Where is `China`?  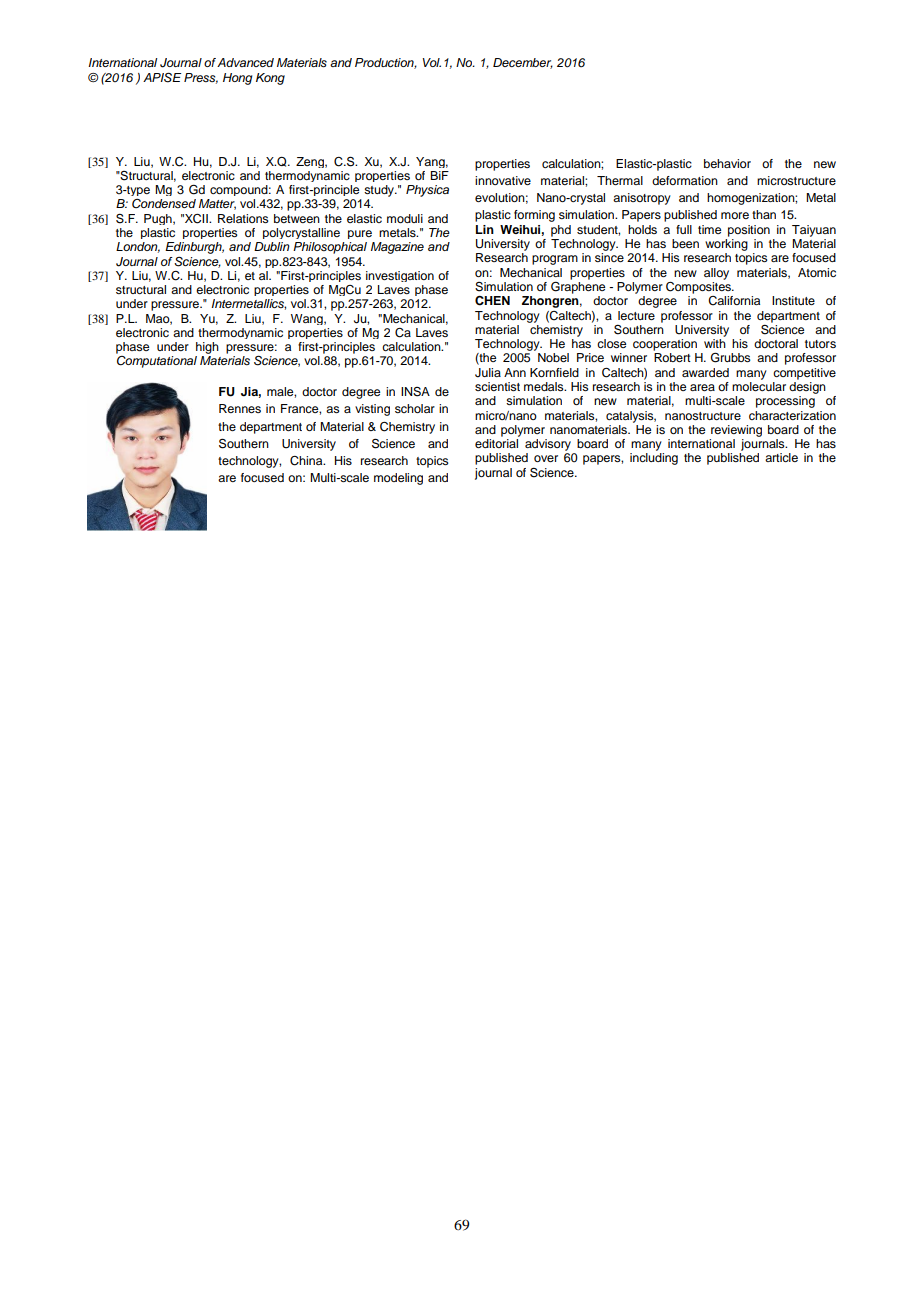 China is located at coordinates (307, 461).
